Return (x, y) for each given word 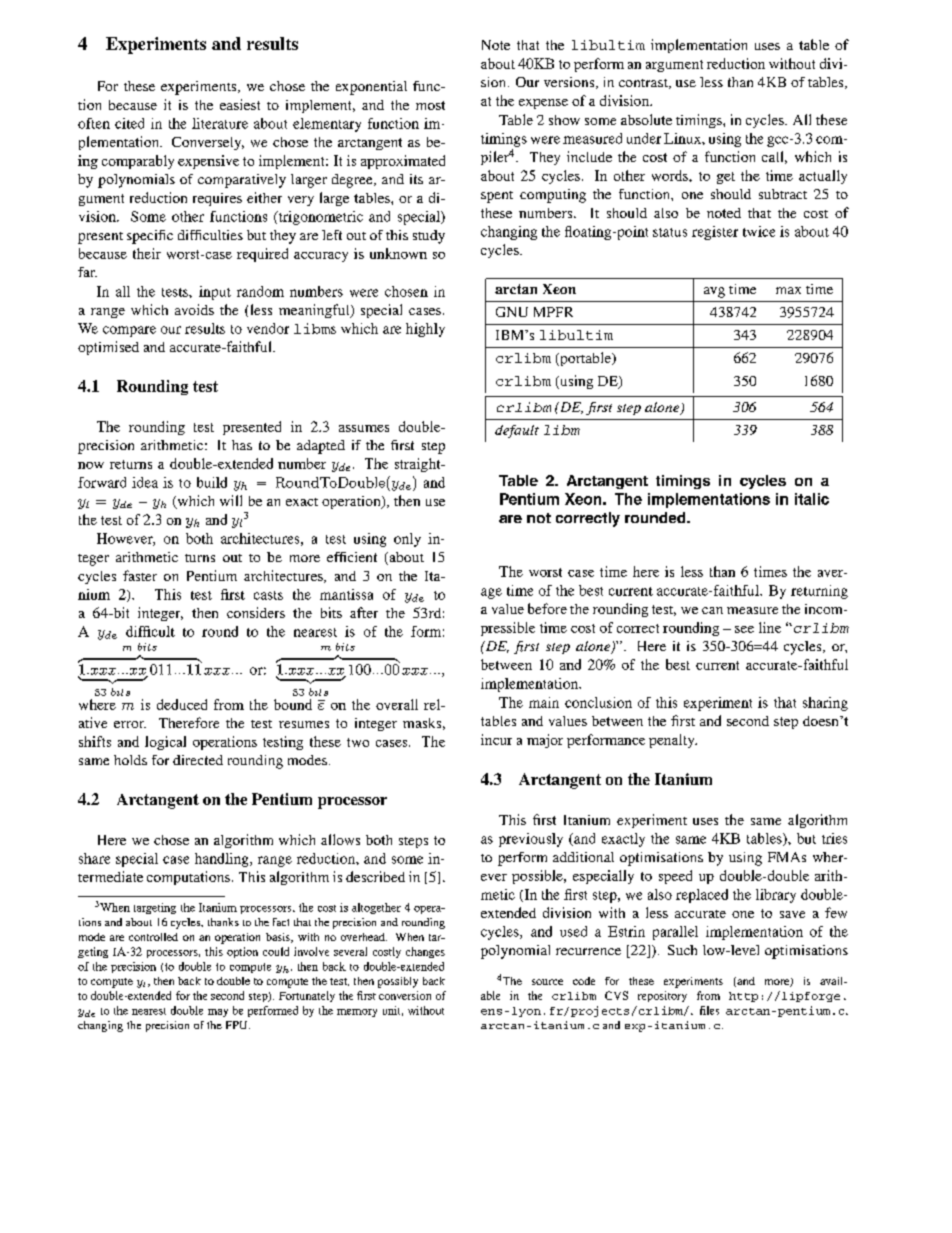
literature (220, 123)
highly (425, 330)
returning (819, 592)
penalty (673, 741)
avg (714, 292)
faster (140, 575)
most (430, 105)
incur (496, 739)
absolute (646, 119)
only (407, 540)
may (218, 1013)
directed (198, 760)
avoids (194, 309)
